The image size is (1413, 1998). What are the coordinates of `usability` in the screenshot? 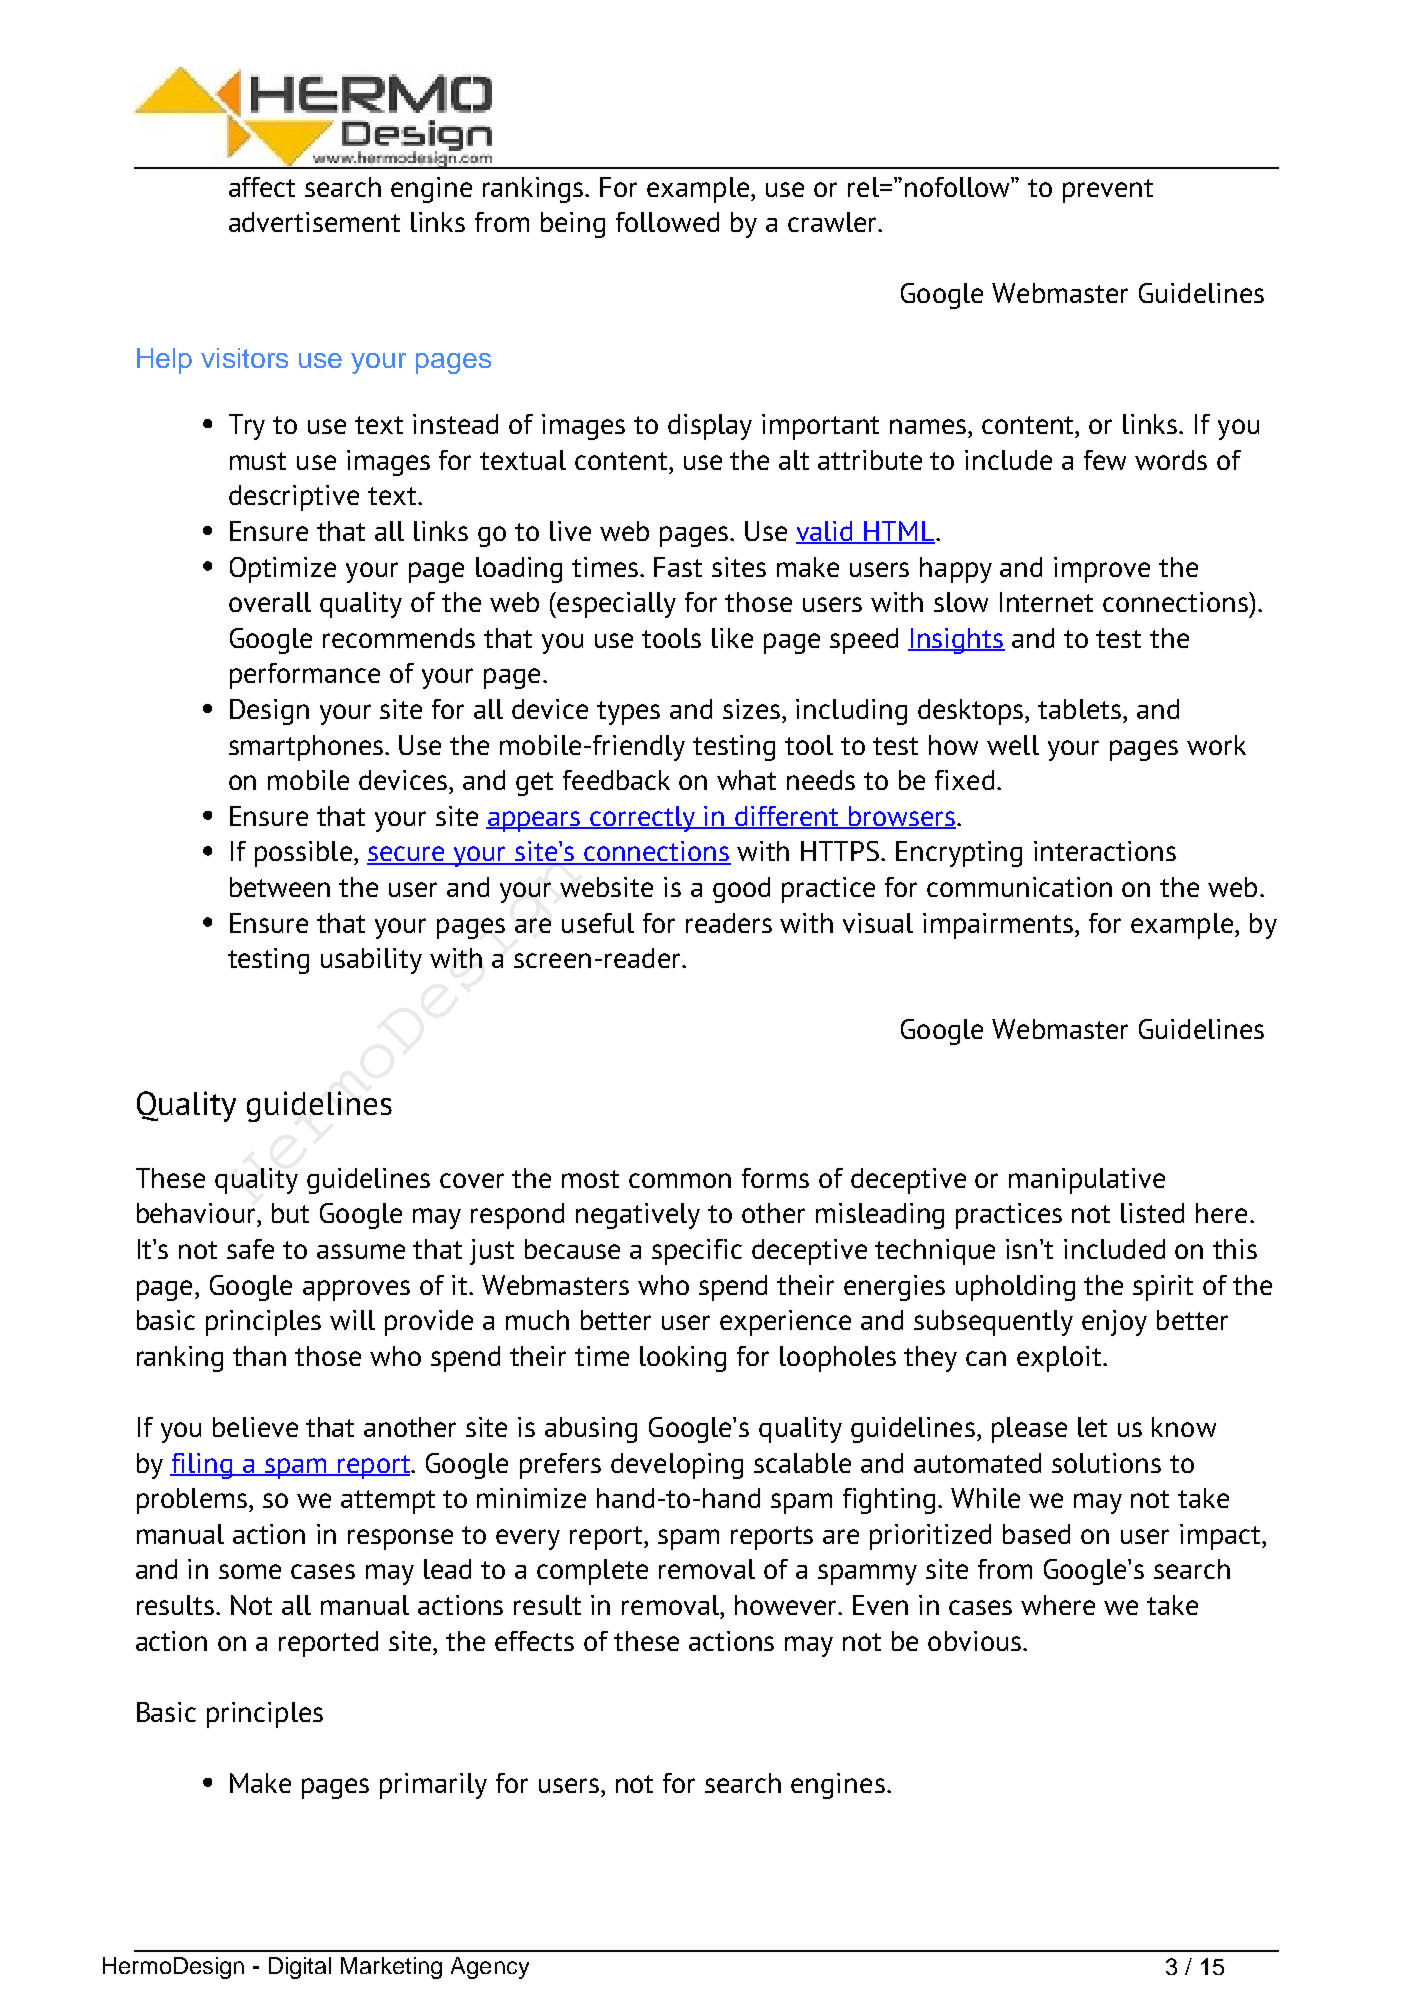 It's located at (371, 961).
